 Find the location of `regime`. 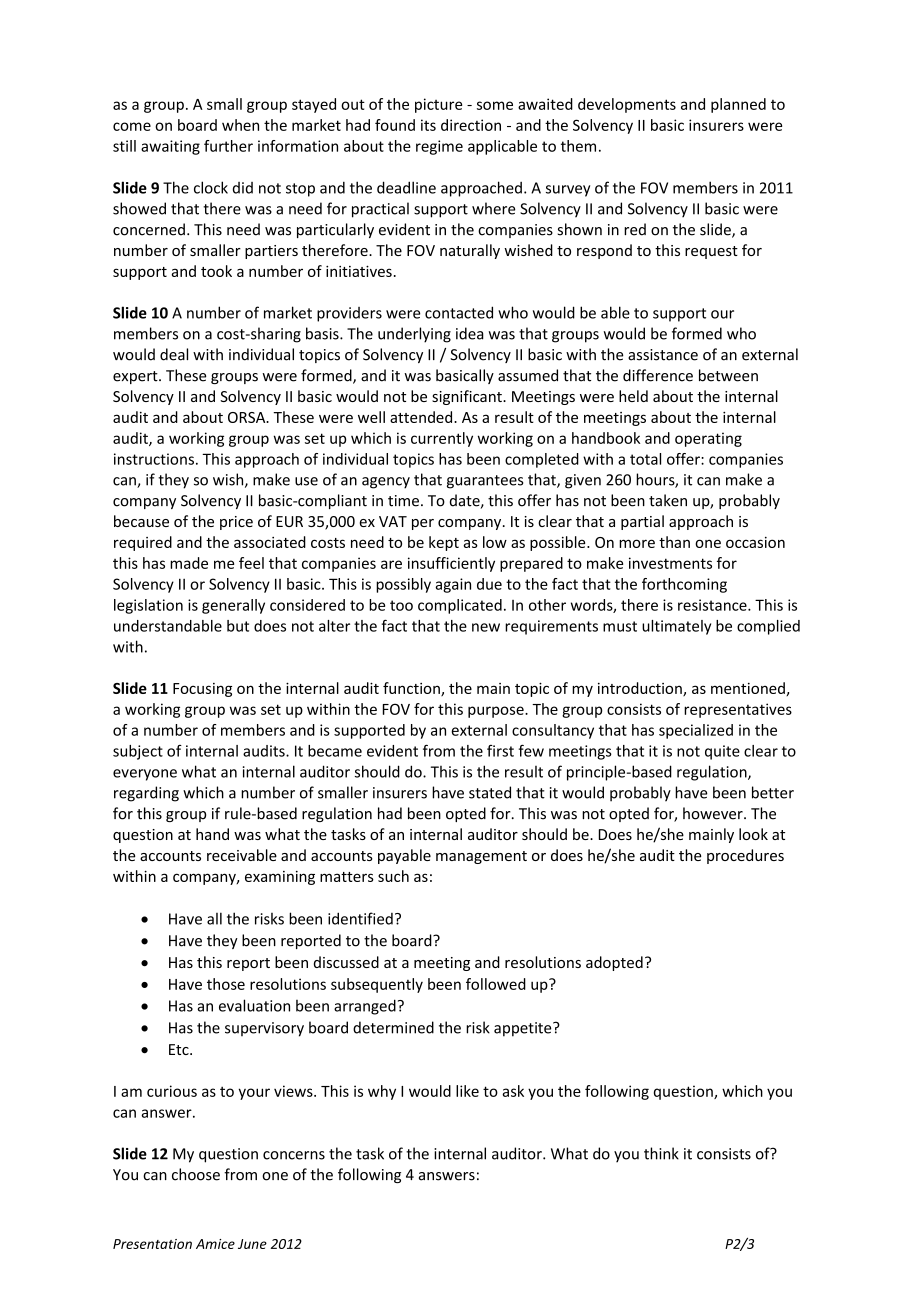

regime is located at coordinates (439, 147).
